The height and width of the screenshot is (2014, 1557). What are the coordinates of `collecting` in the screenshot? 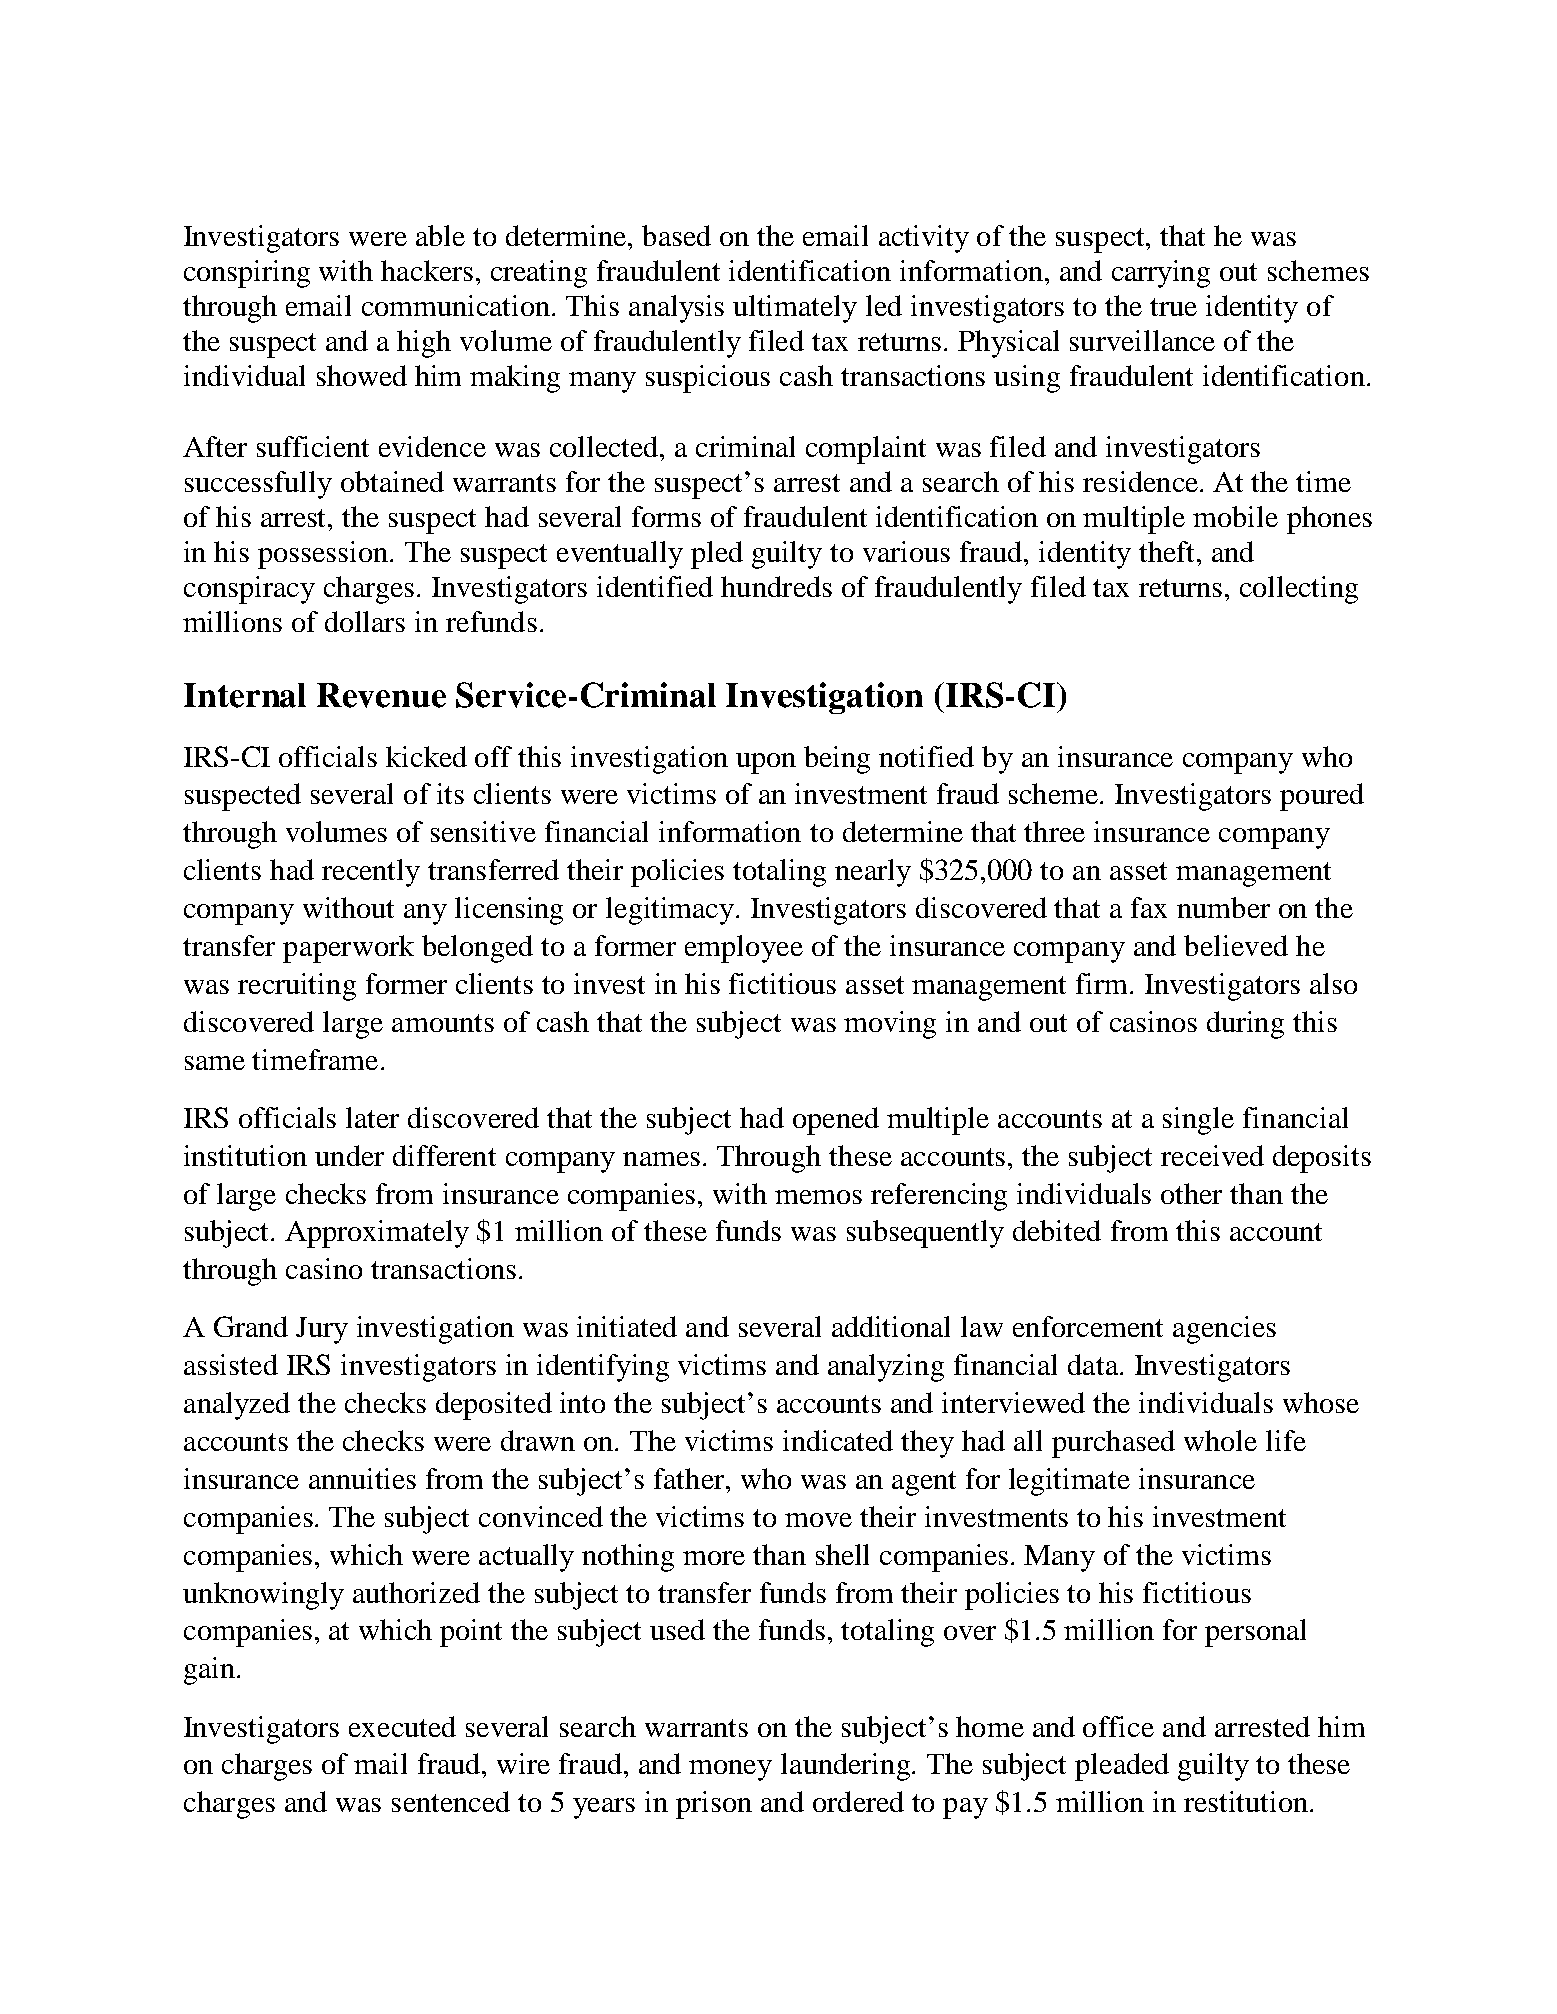 It's located at (1299, 590).
